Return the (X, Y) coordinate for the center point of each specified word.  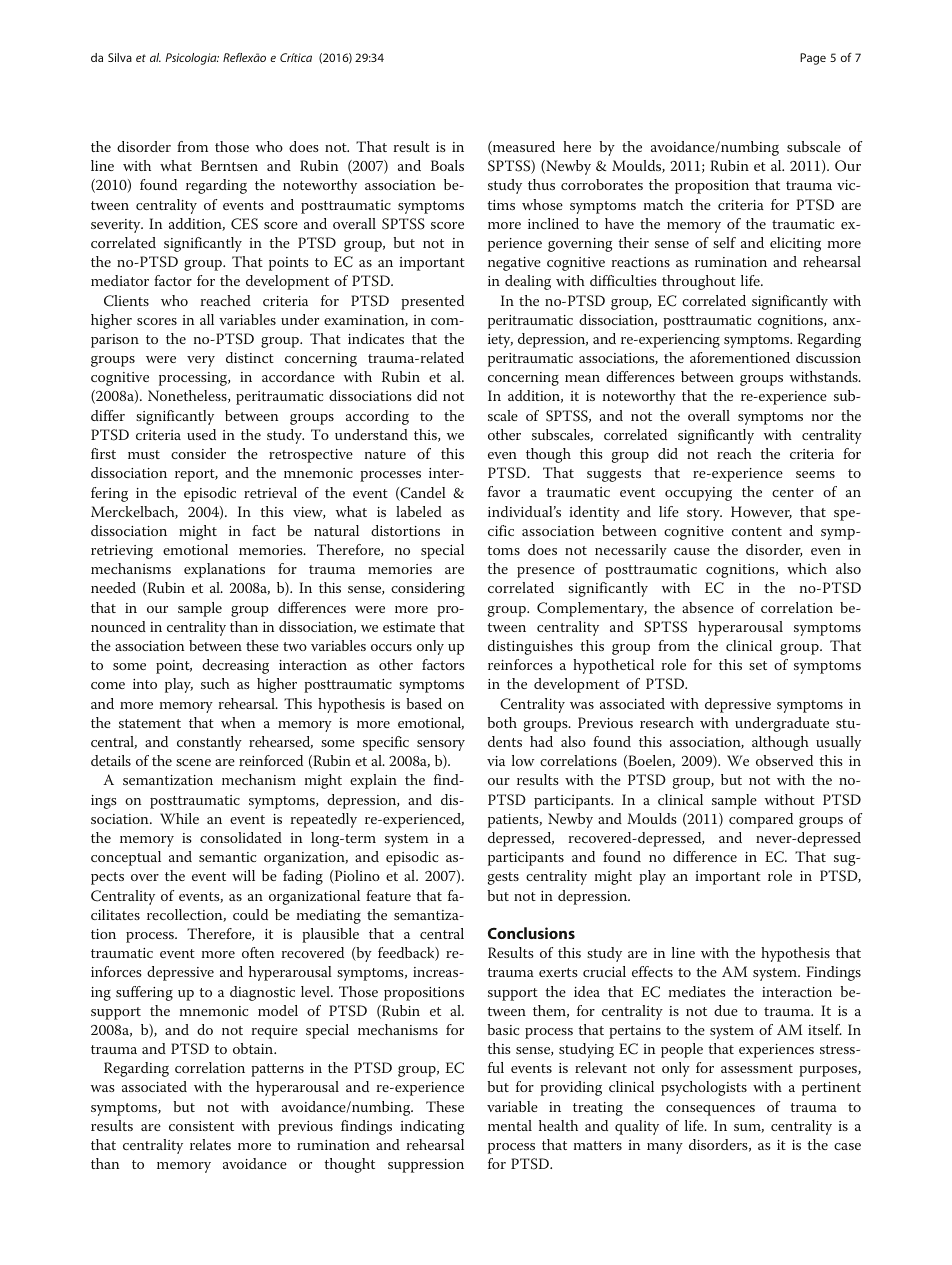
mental (510, 1125)
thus (541, 184)
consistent (201, 1126)
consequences (710, 1110)
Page (813, 59)
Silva (120, 57)
